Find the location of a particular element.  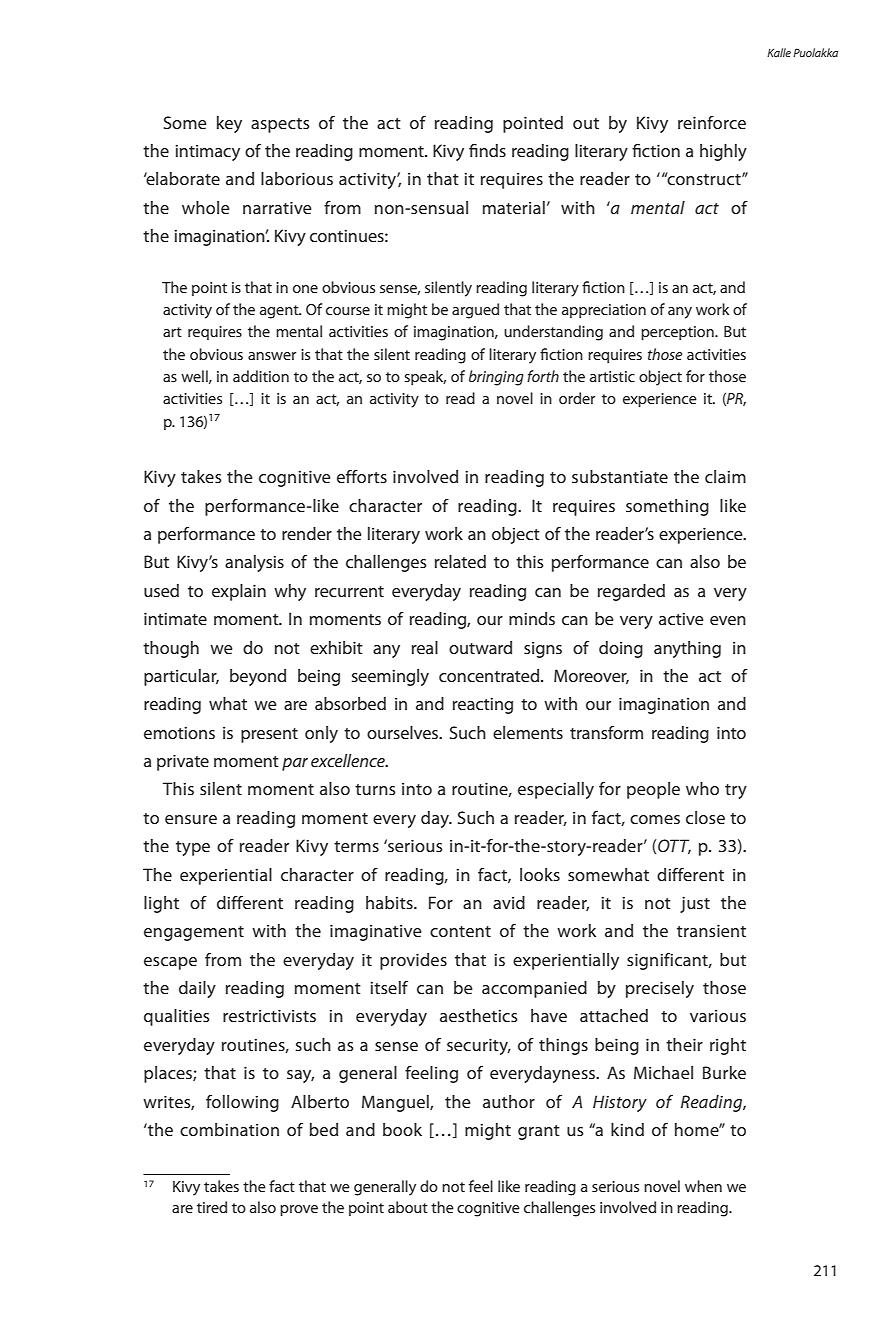

reinforce is located at coordinates (712, 122).
